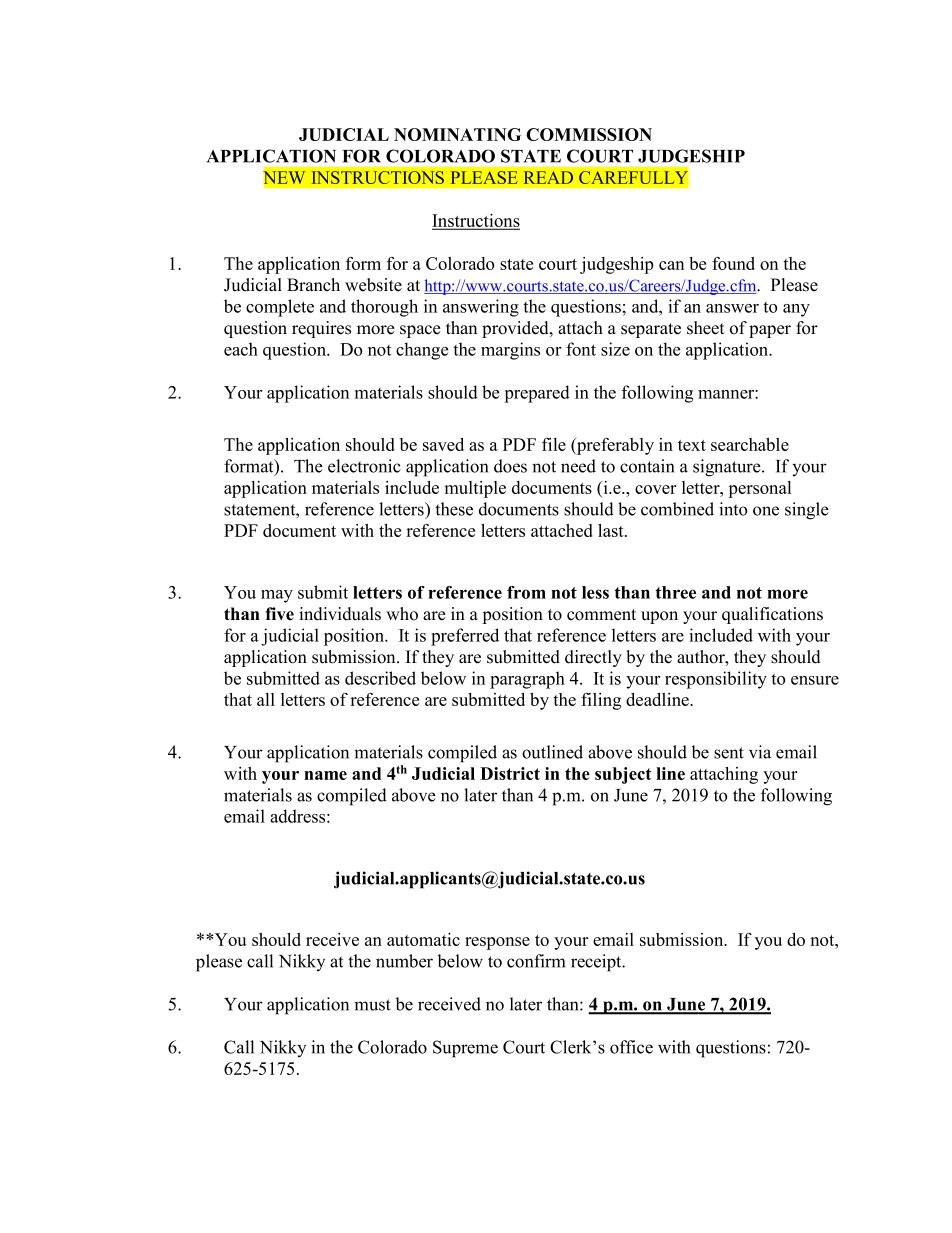 This screenshot has width=952, height=1233. What do you see at coordinates (321, 329) in the screenshot?
I see `requires` at bounding box center [321, 329].
